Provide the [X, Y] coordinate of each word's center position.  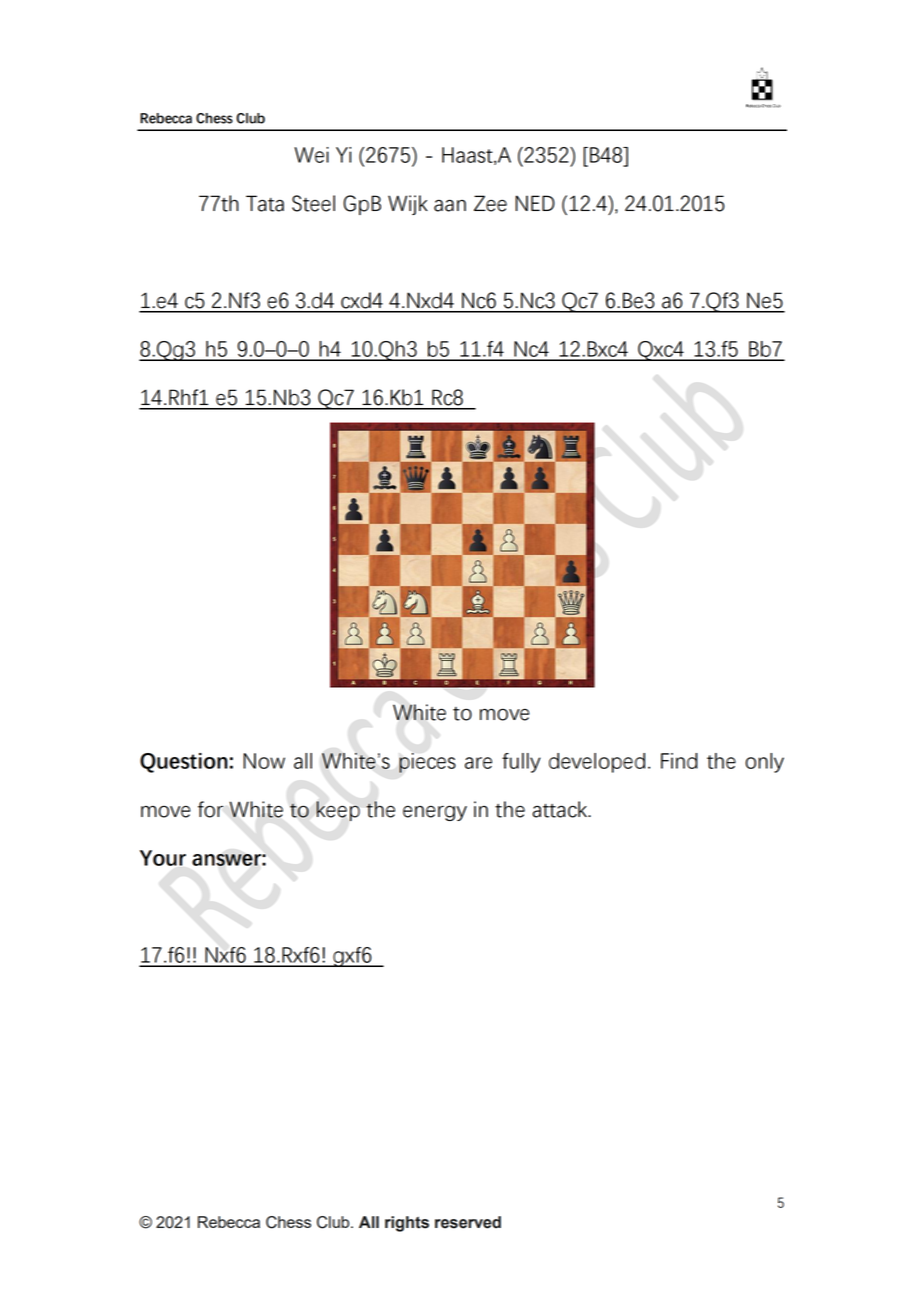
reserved [468, 1222]
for [210, 809]
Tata [265, 203]
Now [264, 761]
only [764, 763]
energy [435, 813]
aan [450, 205]
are [478, 763]
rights [407, 1224]
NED [535, 203]
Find [679, 761]
